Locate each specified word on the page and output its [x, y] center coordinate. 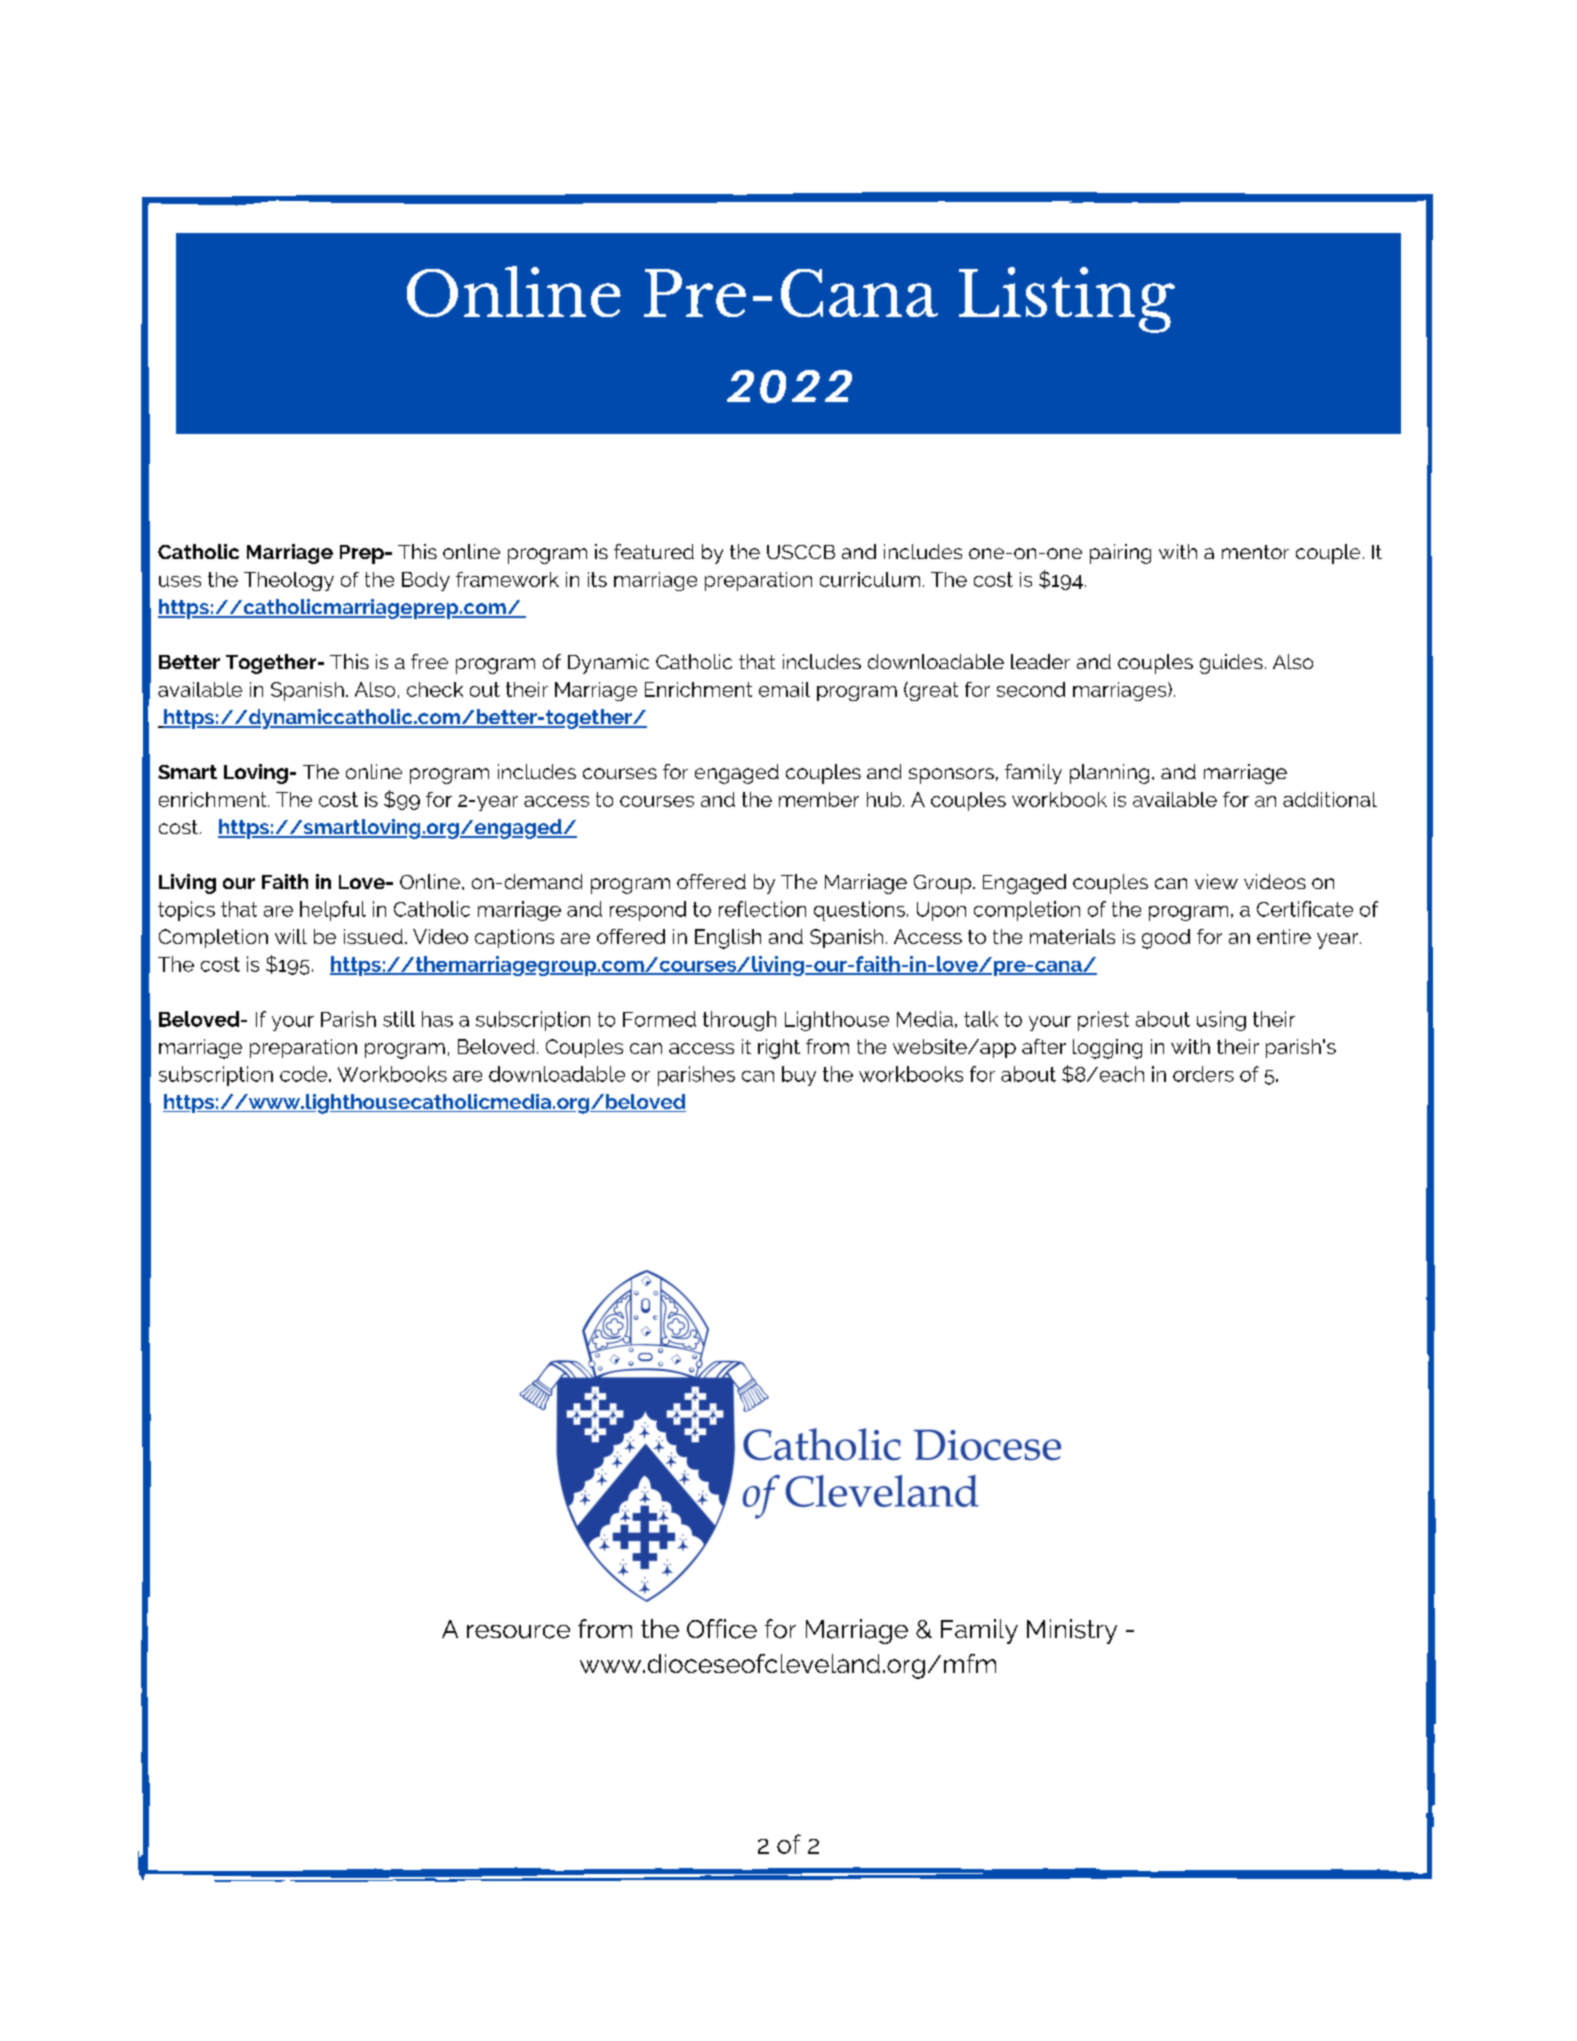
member [819, 799]
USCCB [801, 552]
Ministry [1072, 1631]
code [305, 1074]
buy [799, 1076]
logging [1107, 1049]
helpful [333, 911]
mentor [1255, 552]
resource [518, 1632]
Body [426, 581]
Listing [1067, 300]
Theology [289, 581]
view [1216, 881]
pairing [1120, 554]
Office [722, 1629]
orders [1203, 1074]
